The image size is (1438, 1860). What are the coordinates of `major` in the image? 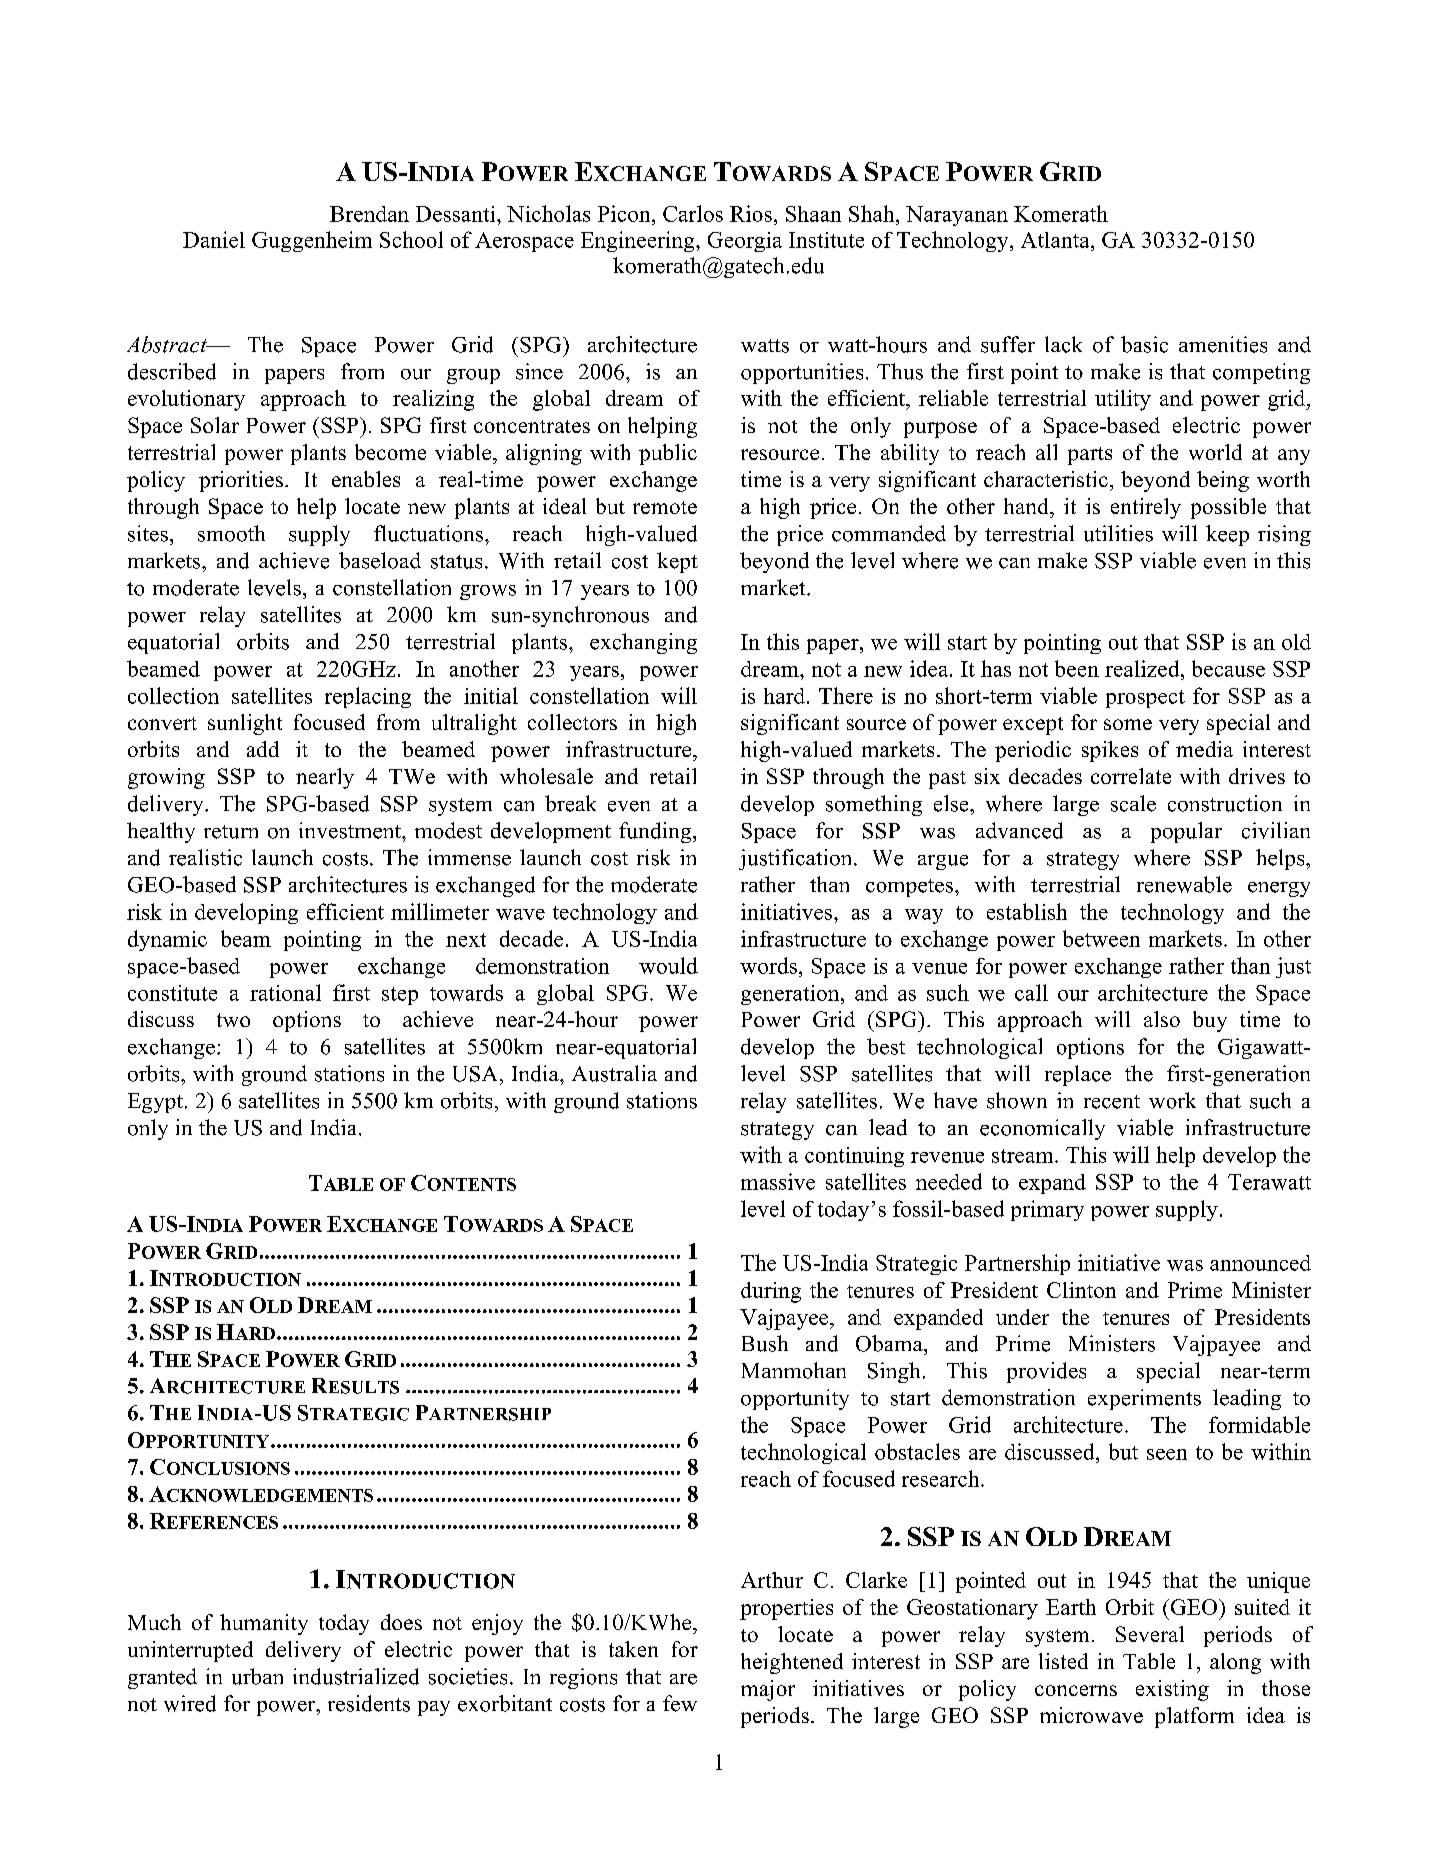 It's located at (768, 1690).
